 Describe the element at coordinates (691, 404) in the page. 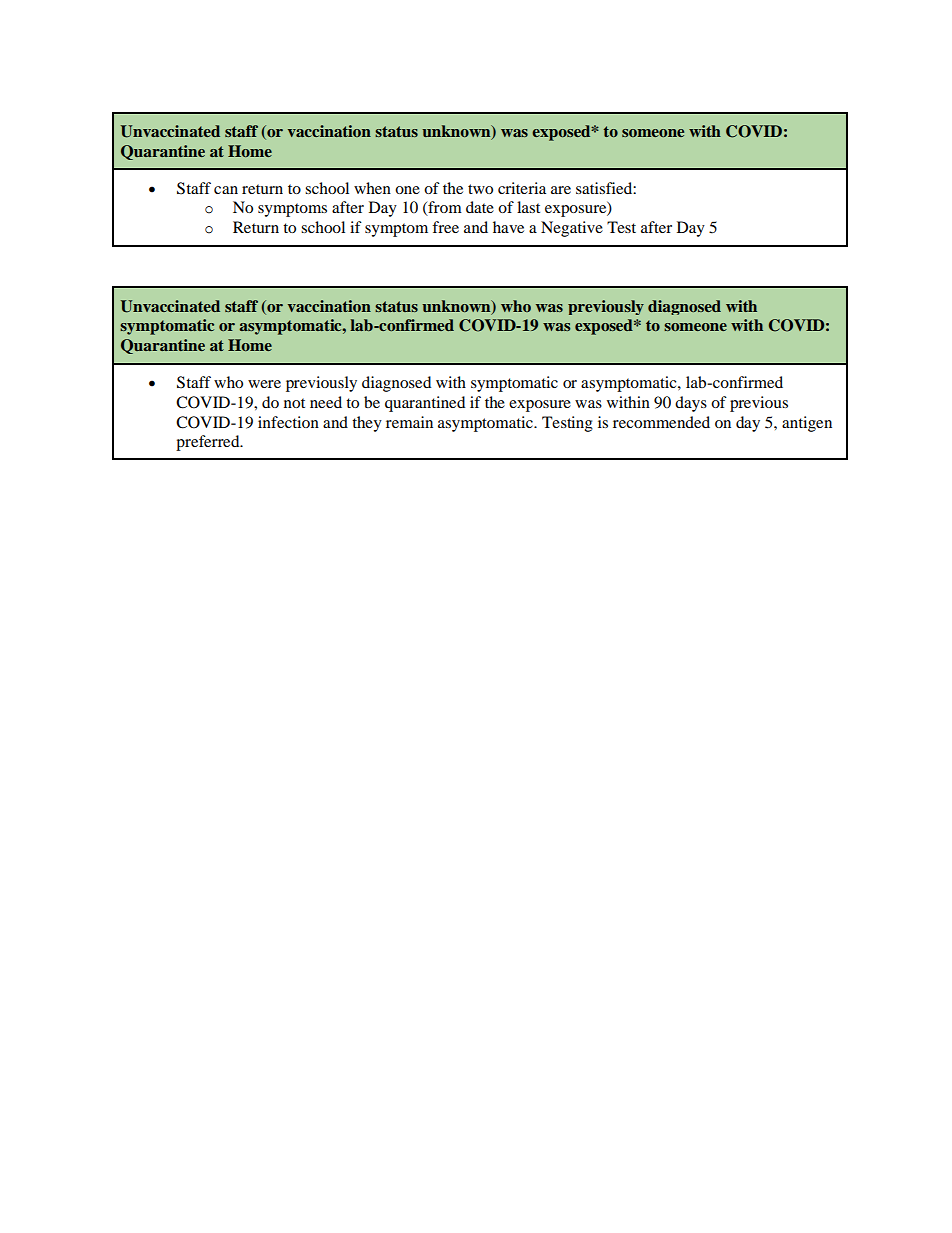

I see `days` at that location.
